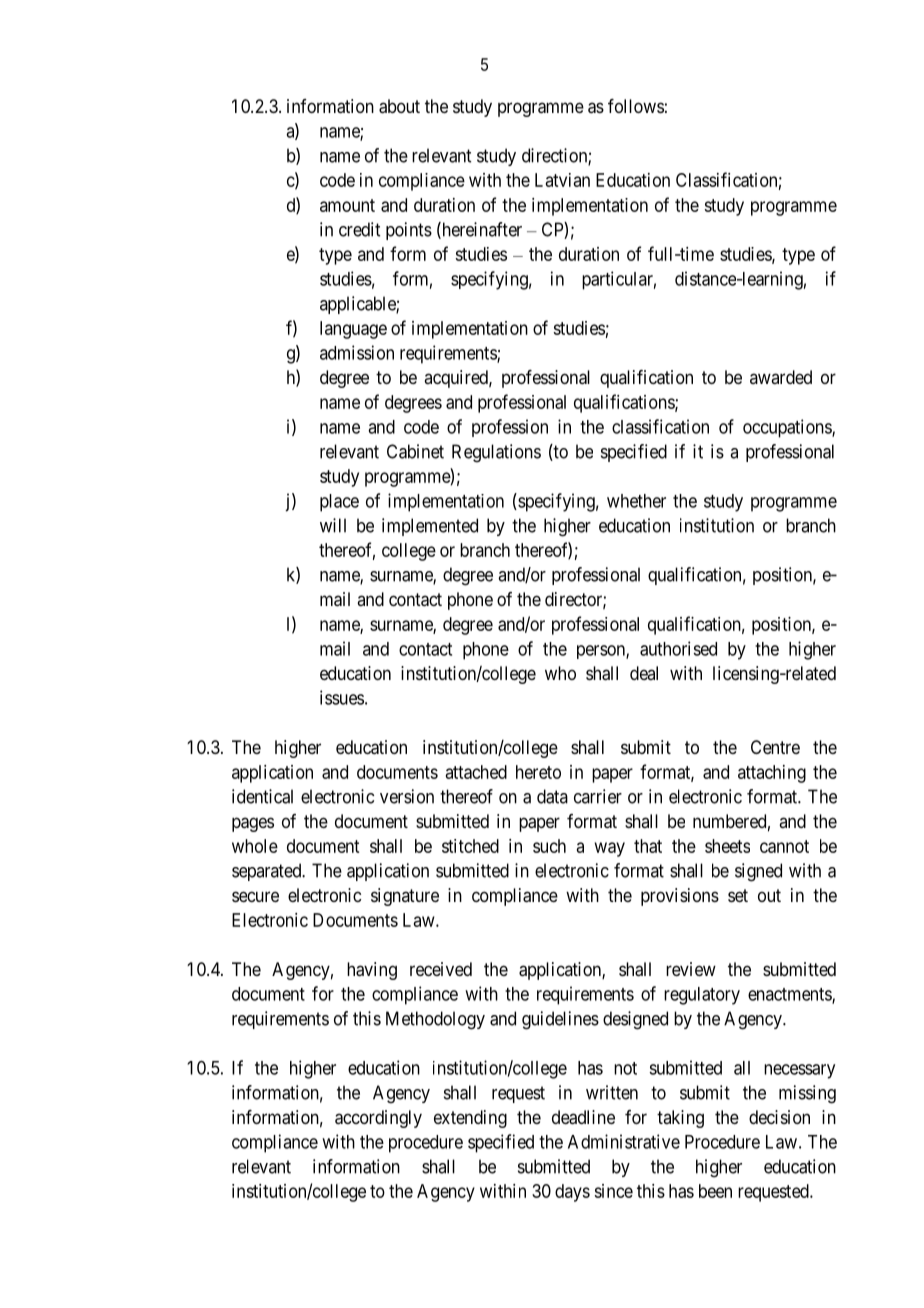  What do you see at coordinates (378, 1119) in the screenshot?
I see `accordingly` at bounding box center [378, 1119].
